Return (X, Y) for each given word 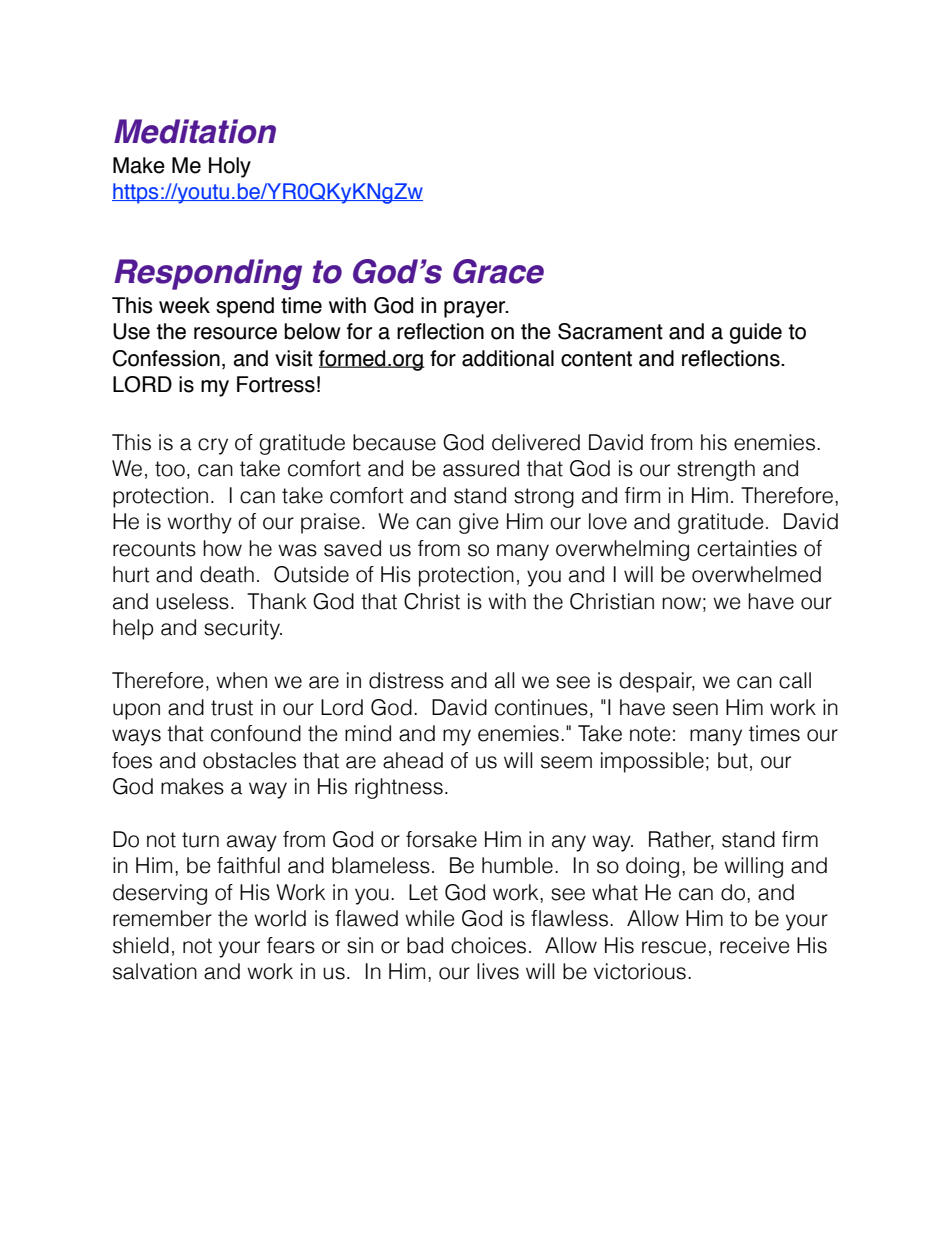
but (733, 760)
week (184, 305)
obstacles (249, 760)
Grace (498, 271)
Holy (230, 167)
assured (481, 468)
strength (716, 470)
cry (213, 446)
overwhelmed (756, 574)
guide (756, 333)
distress (406, 680)
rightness (399, 788)
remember (162, 918)
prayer (476, 309)
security (243, 629)
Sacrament (610, 331)
